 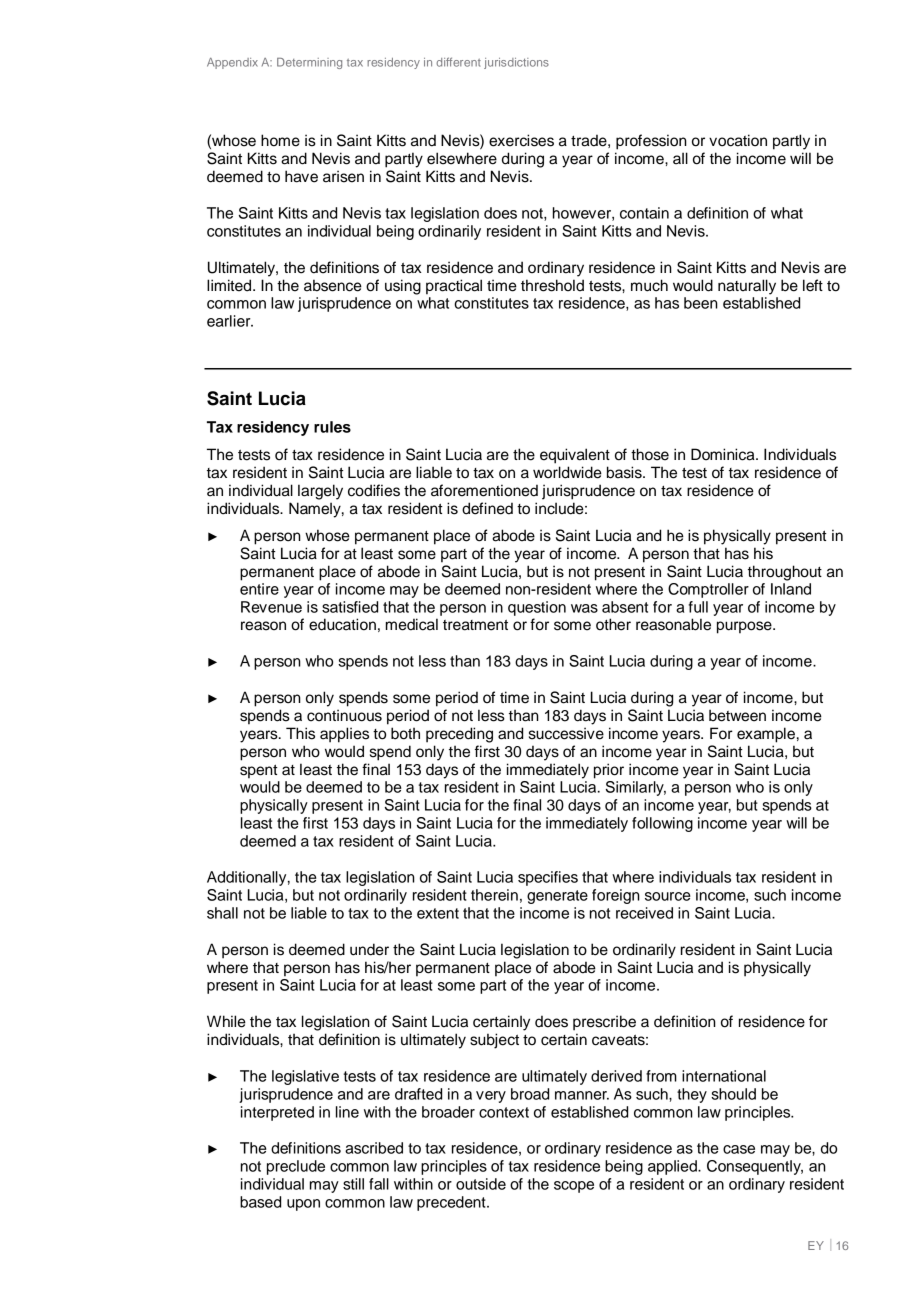 What do you see at coordinates (309, 63) in the screenshot?
I see `Determining` at bounding box center [309, 63].
